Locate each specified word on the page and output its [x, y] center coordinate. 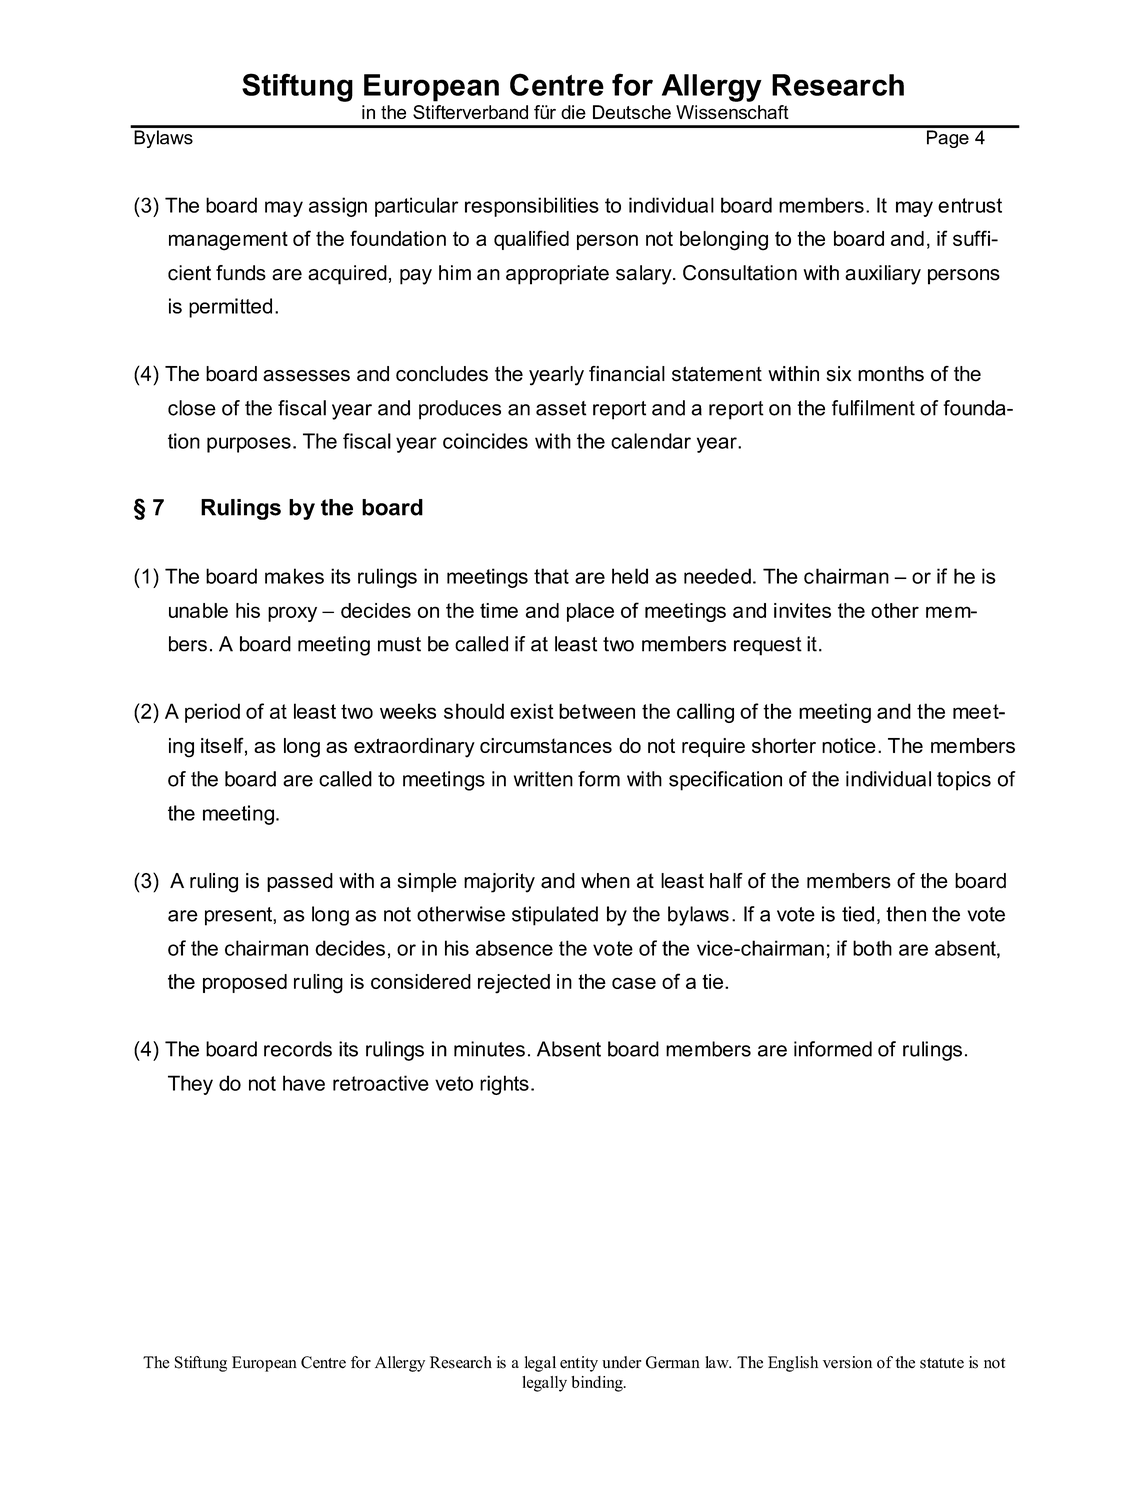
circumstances [546, 745]
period [212, 713]
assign [338, 207]
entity [579, 1364]
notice [849, 745]
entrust [970, 205]
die [573, 112]
